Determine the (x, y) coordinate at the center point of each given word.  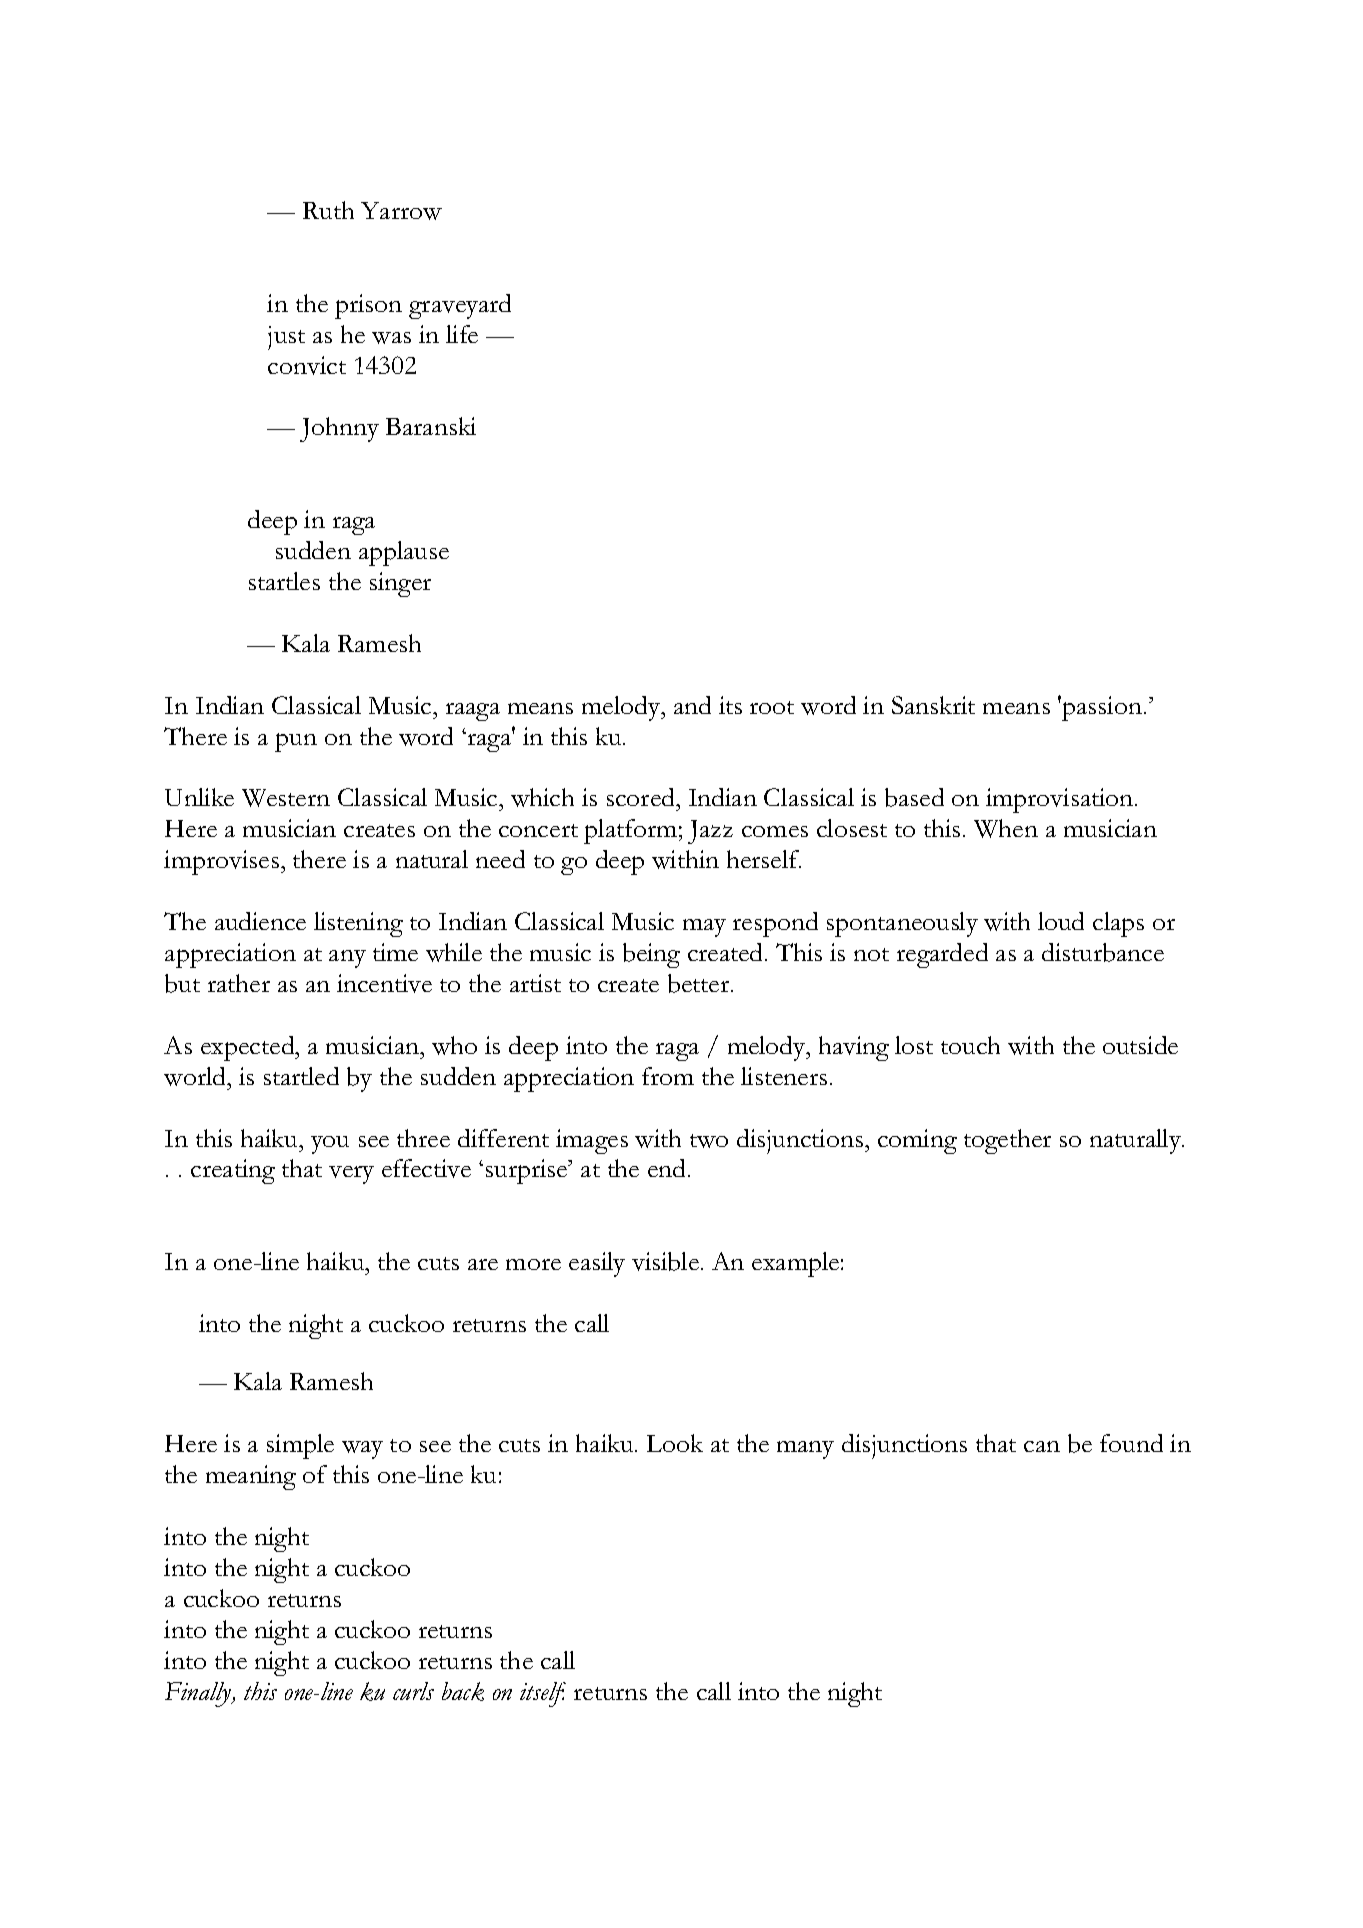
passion (1102, 708)
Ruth (328, 210)
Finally (199, 1694)
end (668, 1168)
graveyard (460, 306)
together (1007, 1141)
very (351, 1175)
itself (543, 1694)
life (462, 334)
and (692, 705)
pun (296, 742)
